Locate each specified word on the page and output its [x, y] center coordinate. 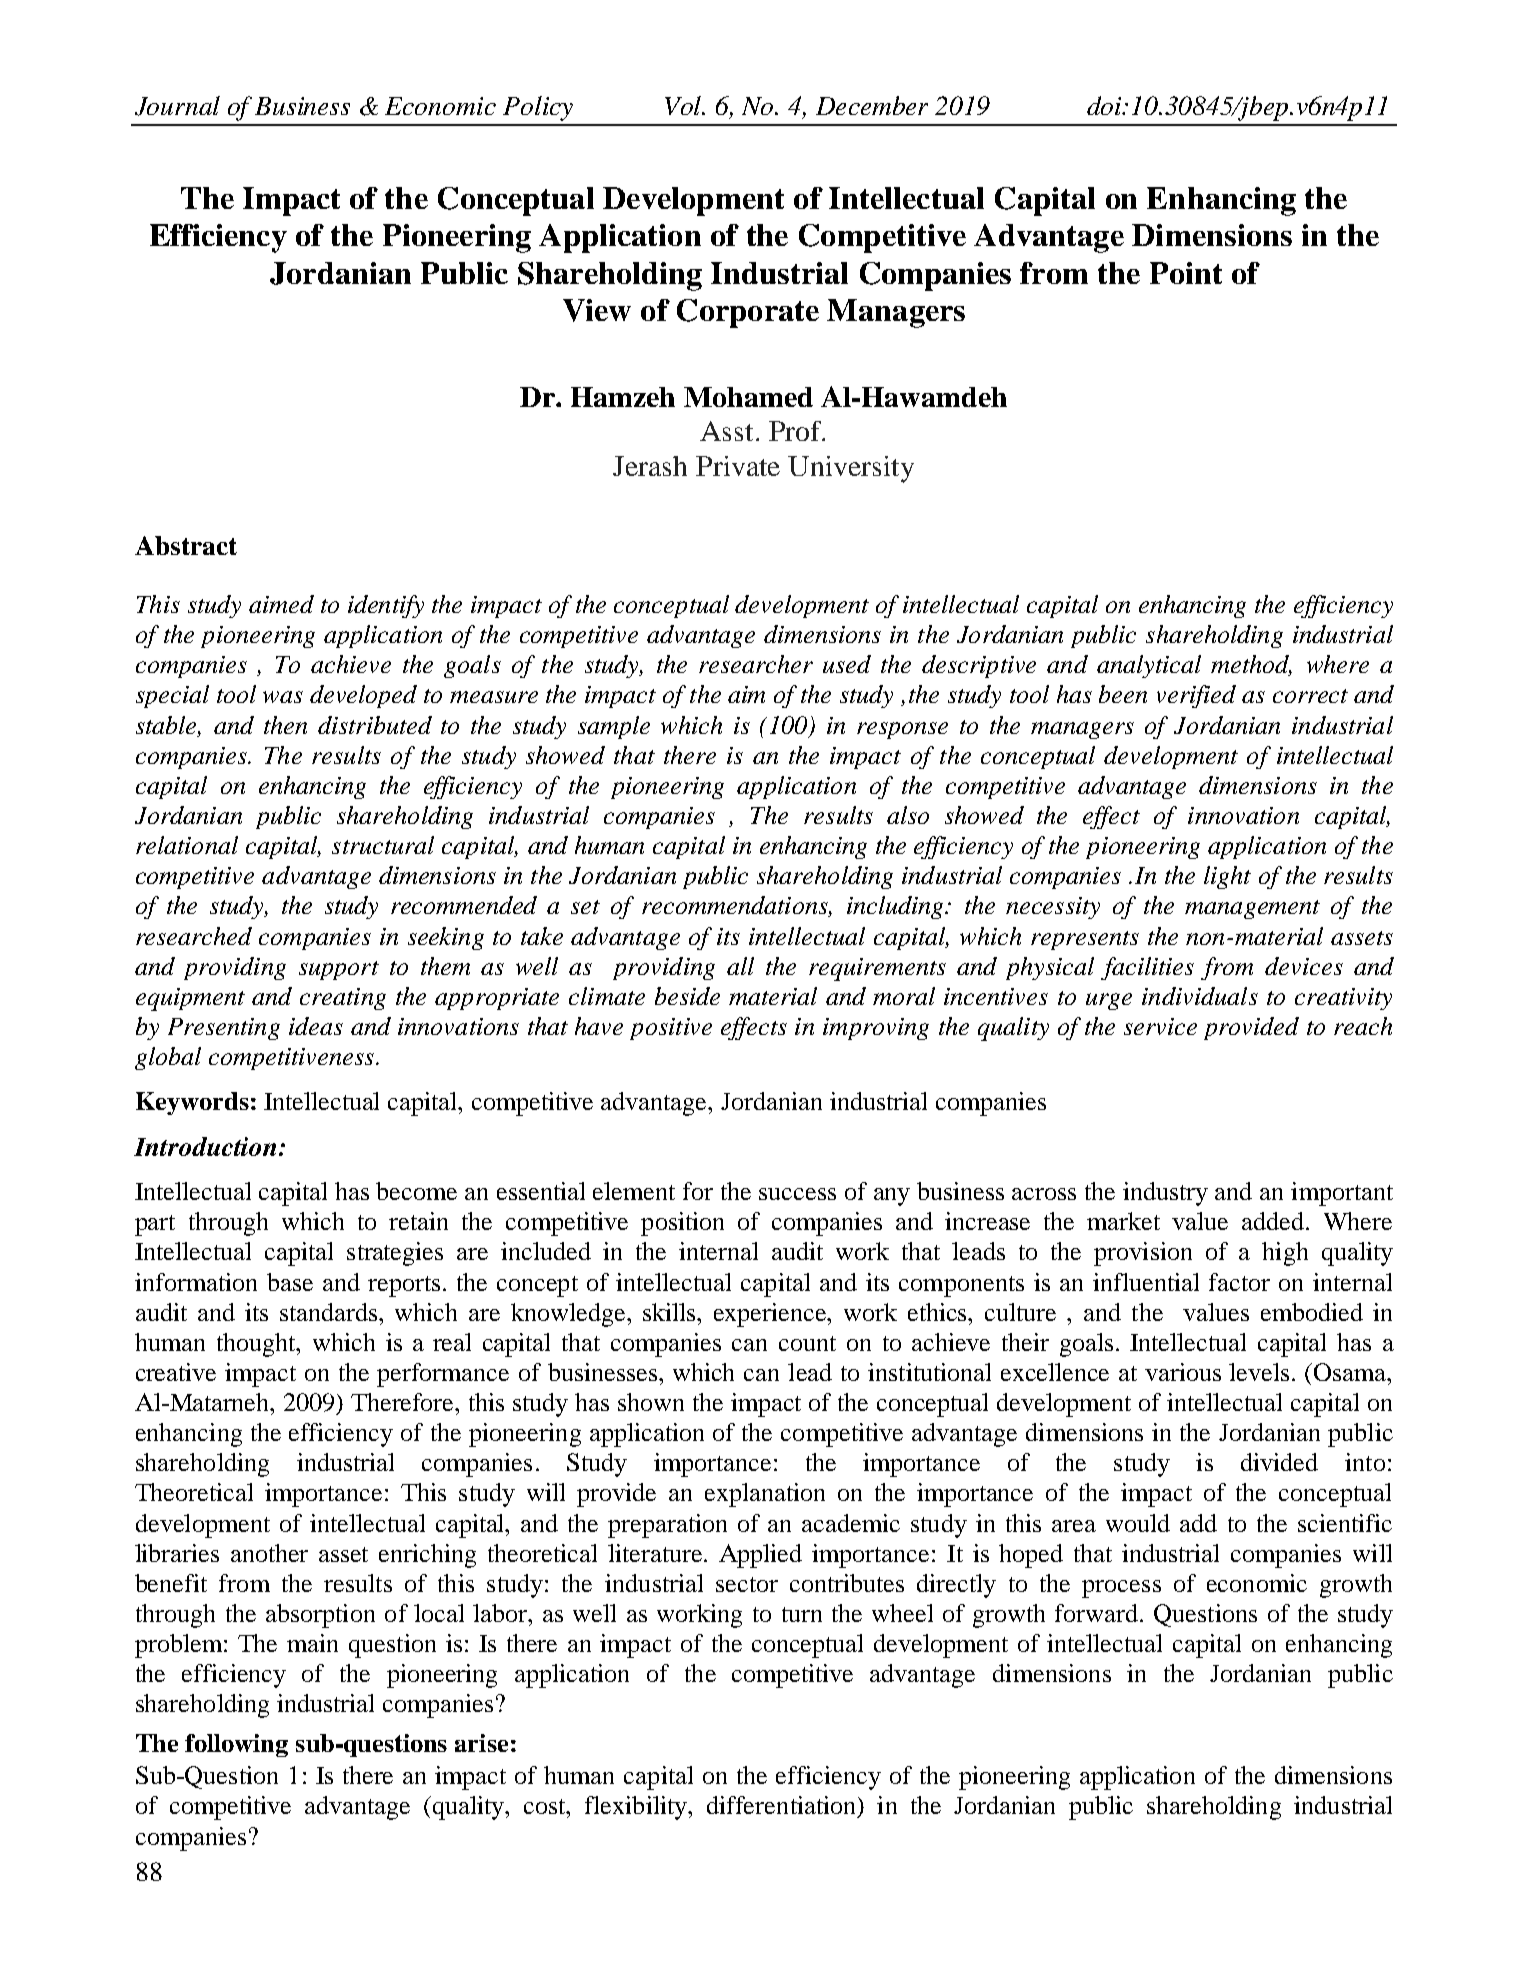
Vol [684, 105]
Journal [177, 106]
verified [1196, 696]
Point [1186, 273]
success [797, 1194]
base [290, 1282]
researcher [756, 664]
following [236, 1745]
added [1274, 1221]
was [283, 697]
